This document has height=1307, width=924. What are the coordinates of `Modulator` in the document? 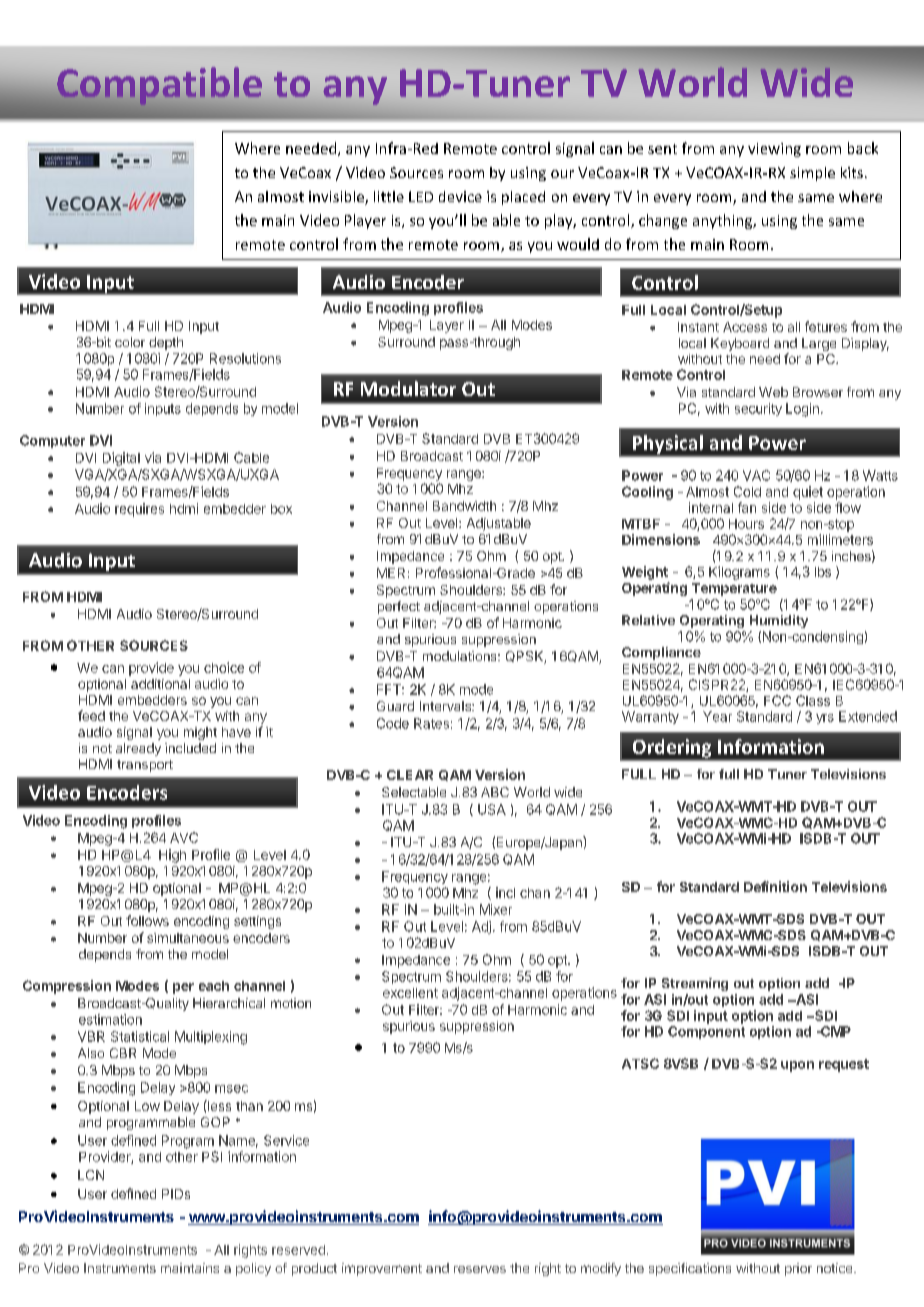 It's located at (408, 388).
